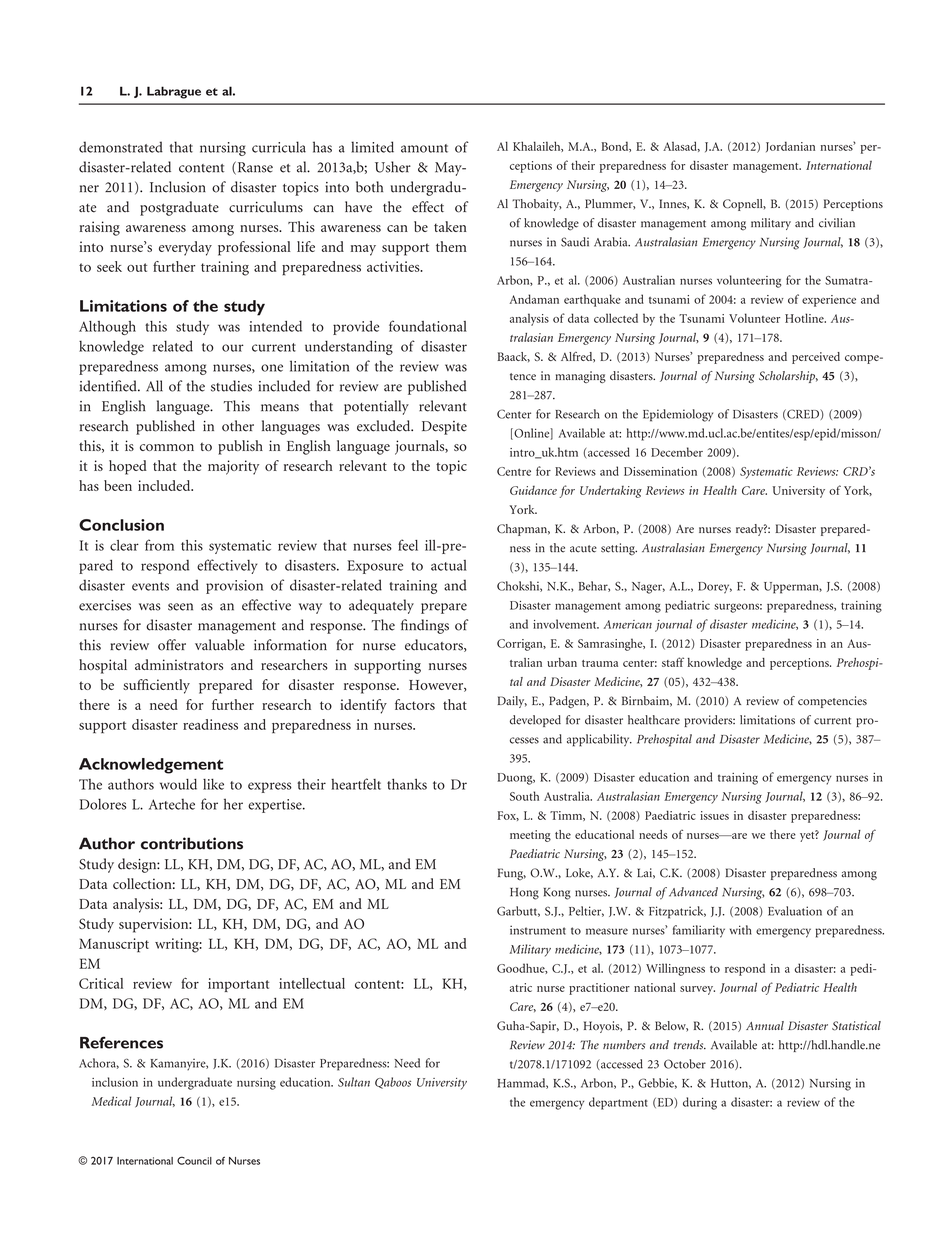  What do you see at coordinates (673, 662) in the page?
I see `staff` at bounding box center [673, 662].
